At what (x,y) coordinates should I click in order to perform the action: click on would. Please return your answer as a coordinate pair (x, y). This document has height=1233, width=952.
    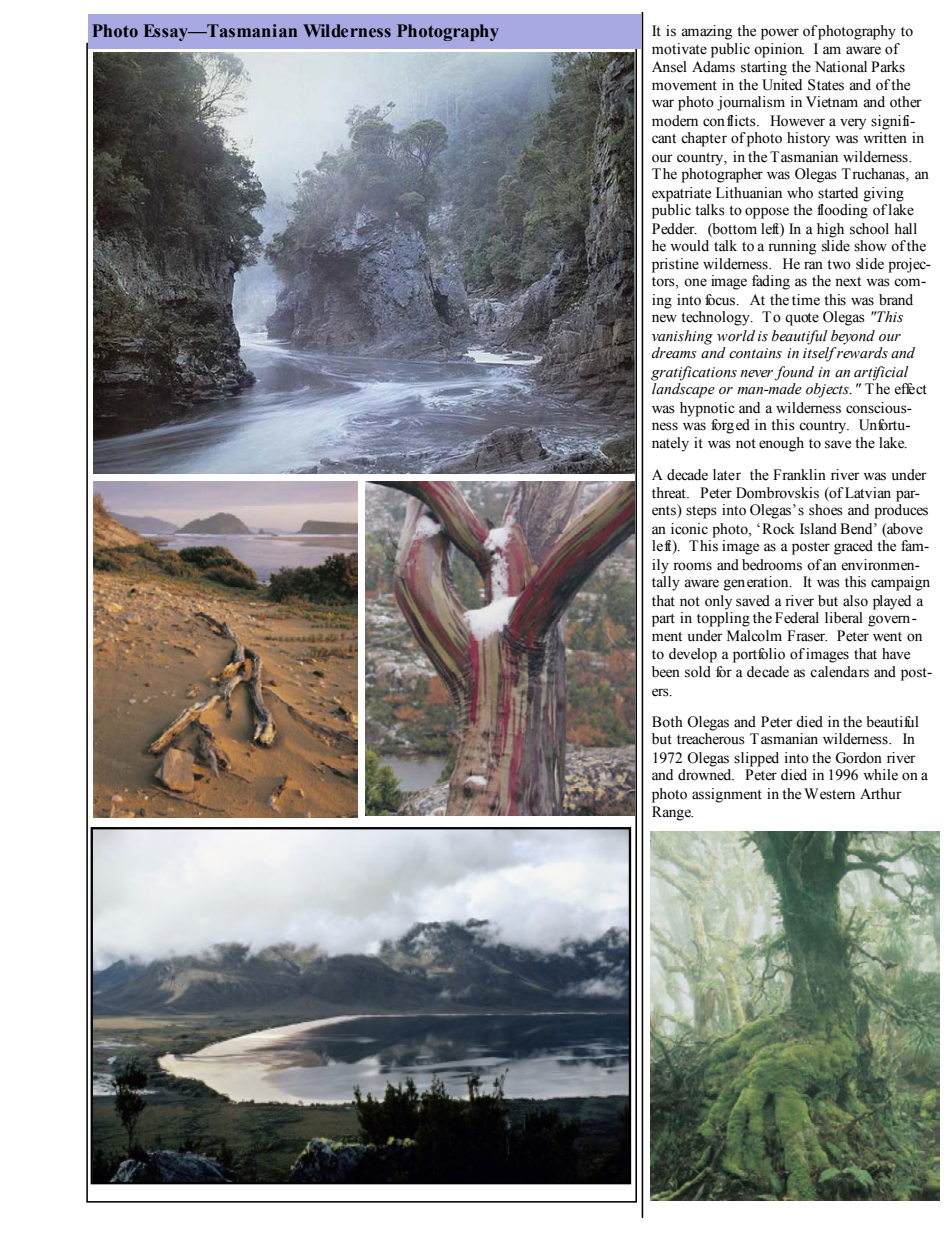
    Looking at the image, I should click on (689, 246).
